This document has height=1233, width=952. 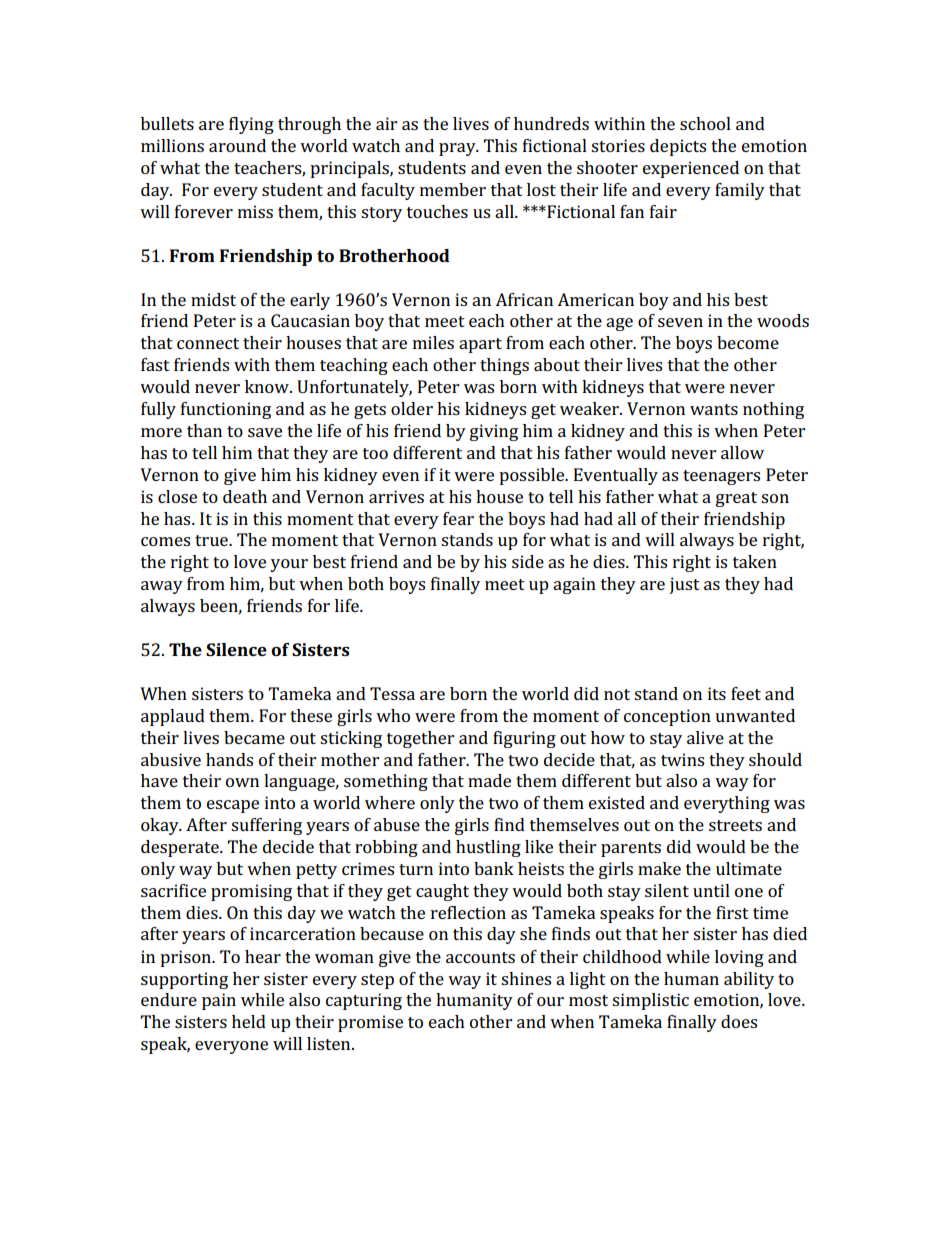 I want to click on made, so click(x=489, y=780).
